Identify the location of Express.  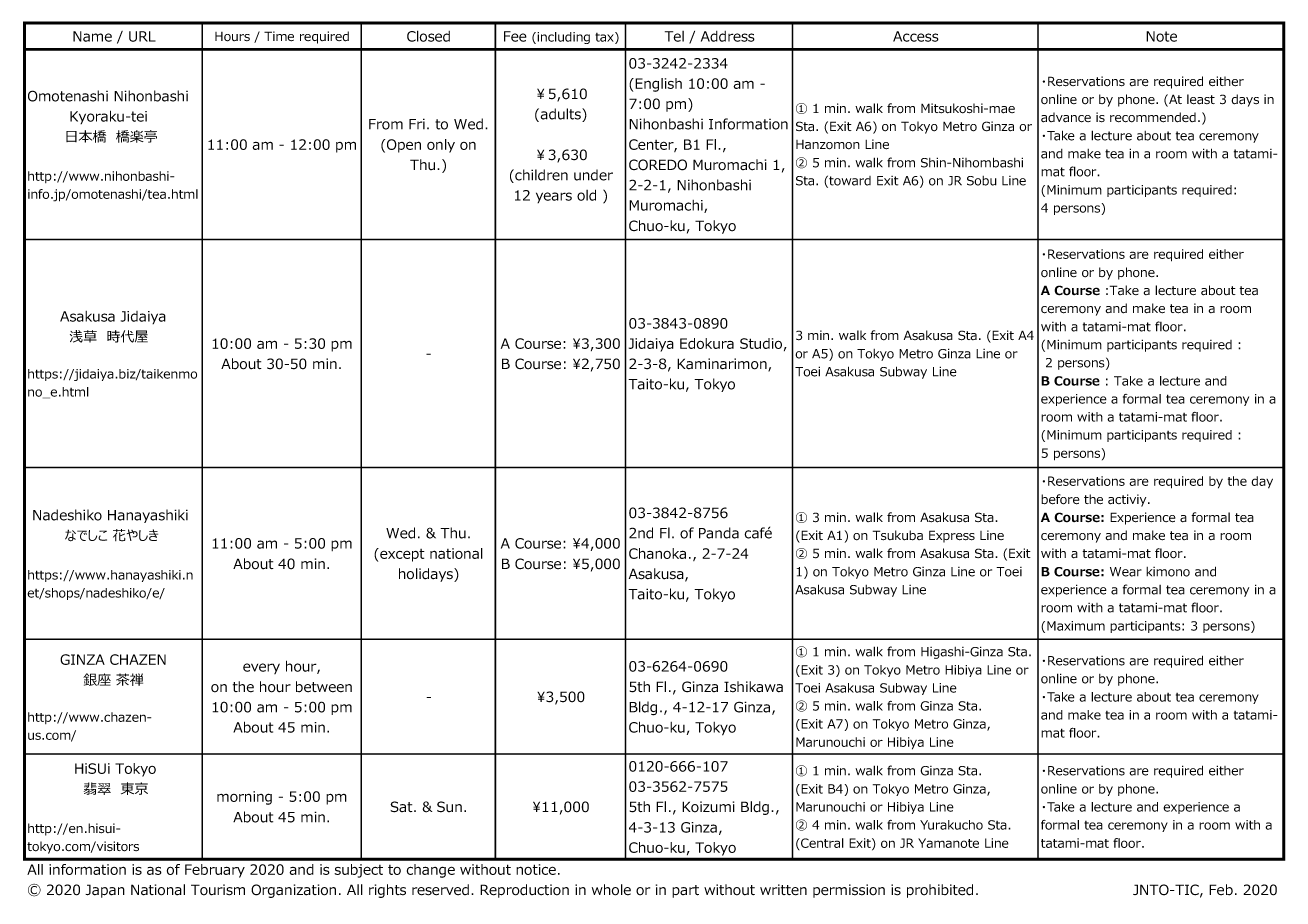
(952, 536).
